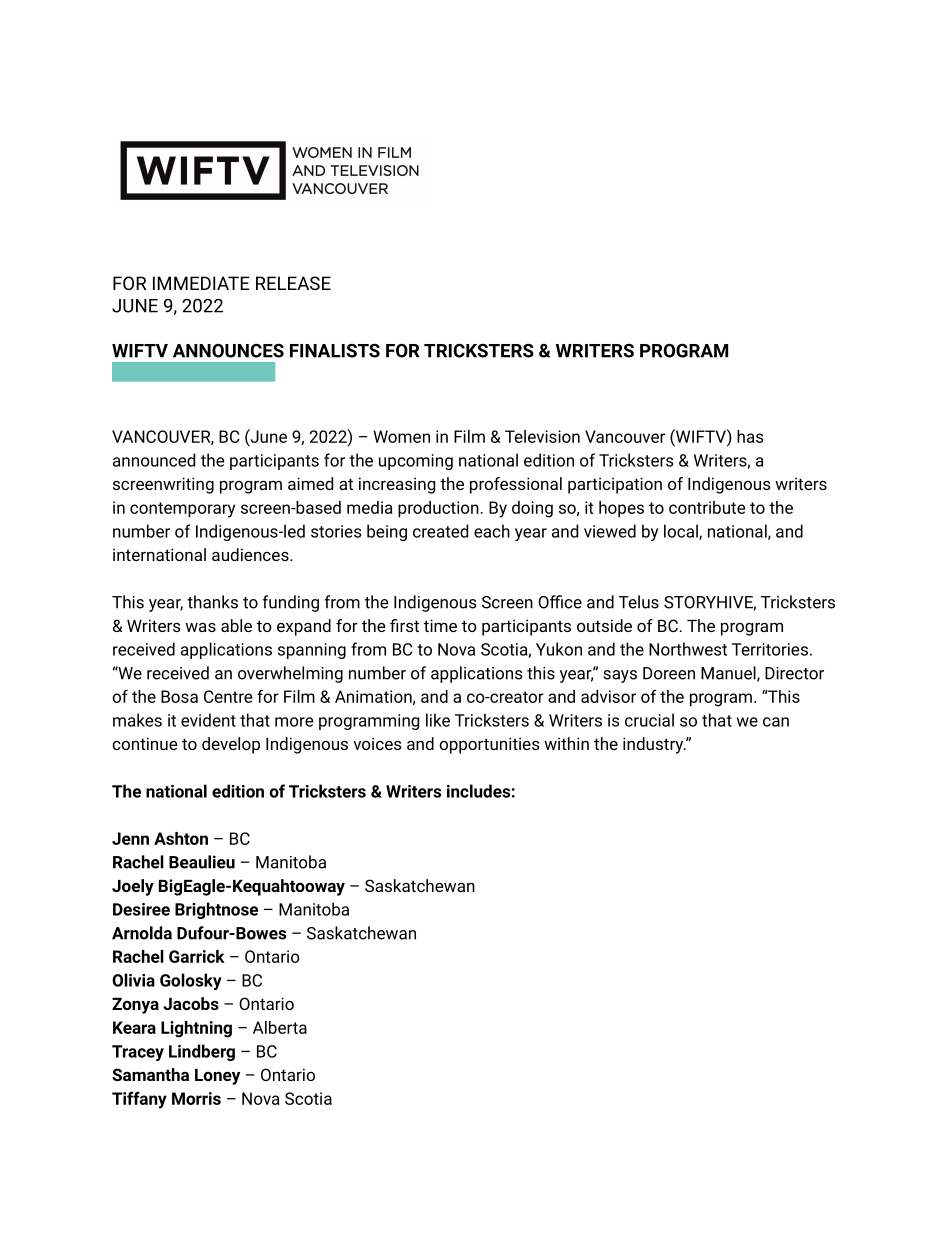  Describe the element at coordinates (228, 696) in the document. I see `Centre` at that location.
